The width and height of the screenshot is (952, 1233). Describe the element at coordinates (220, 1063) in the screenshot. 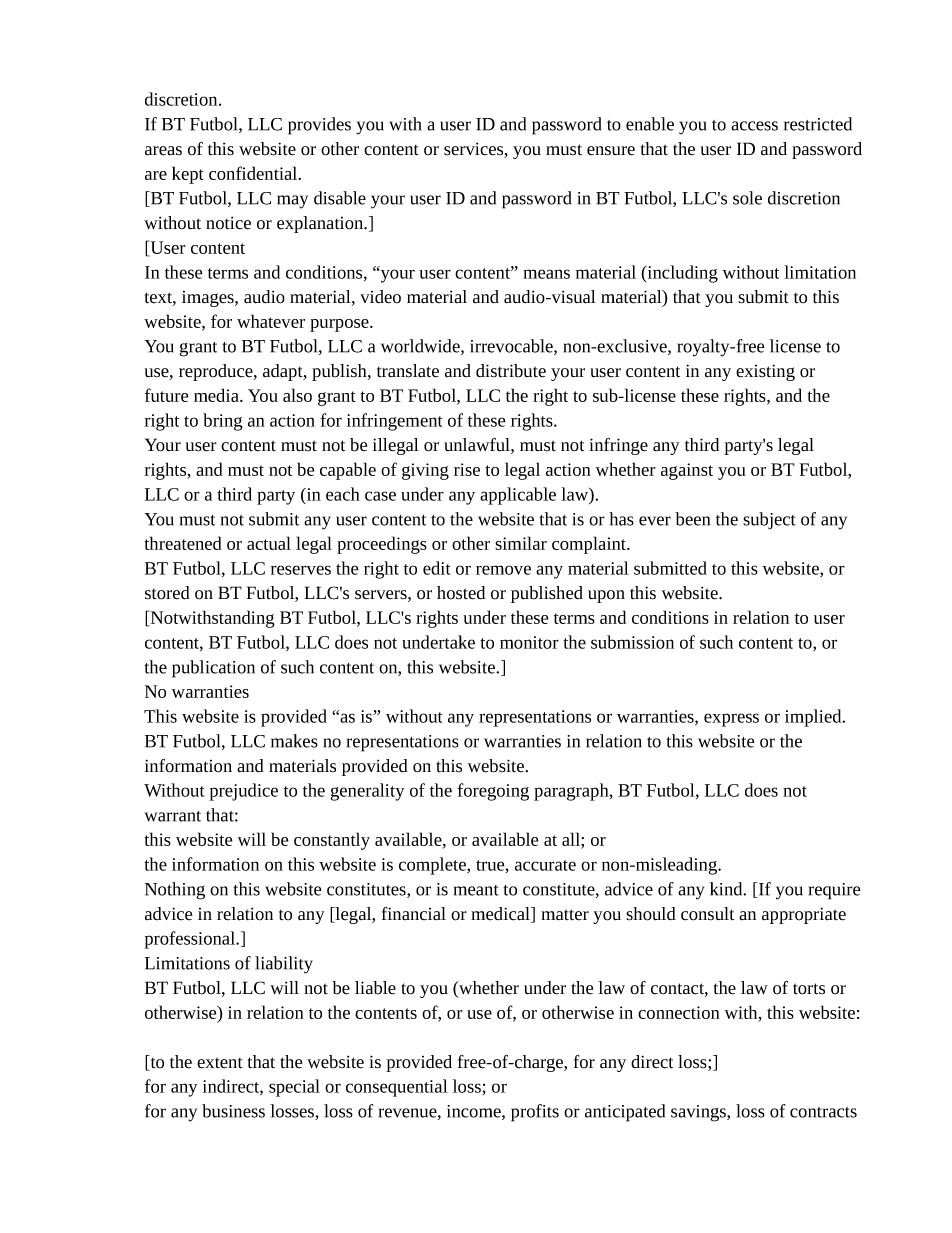

I see `extent` at that location.
